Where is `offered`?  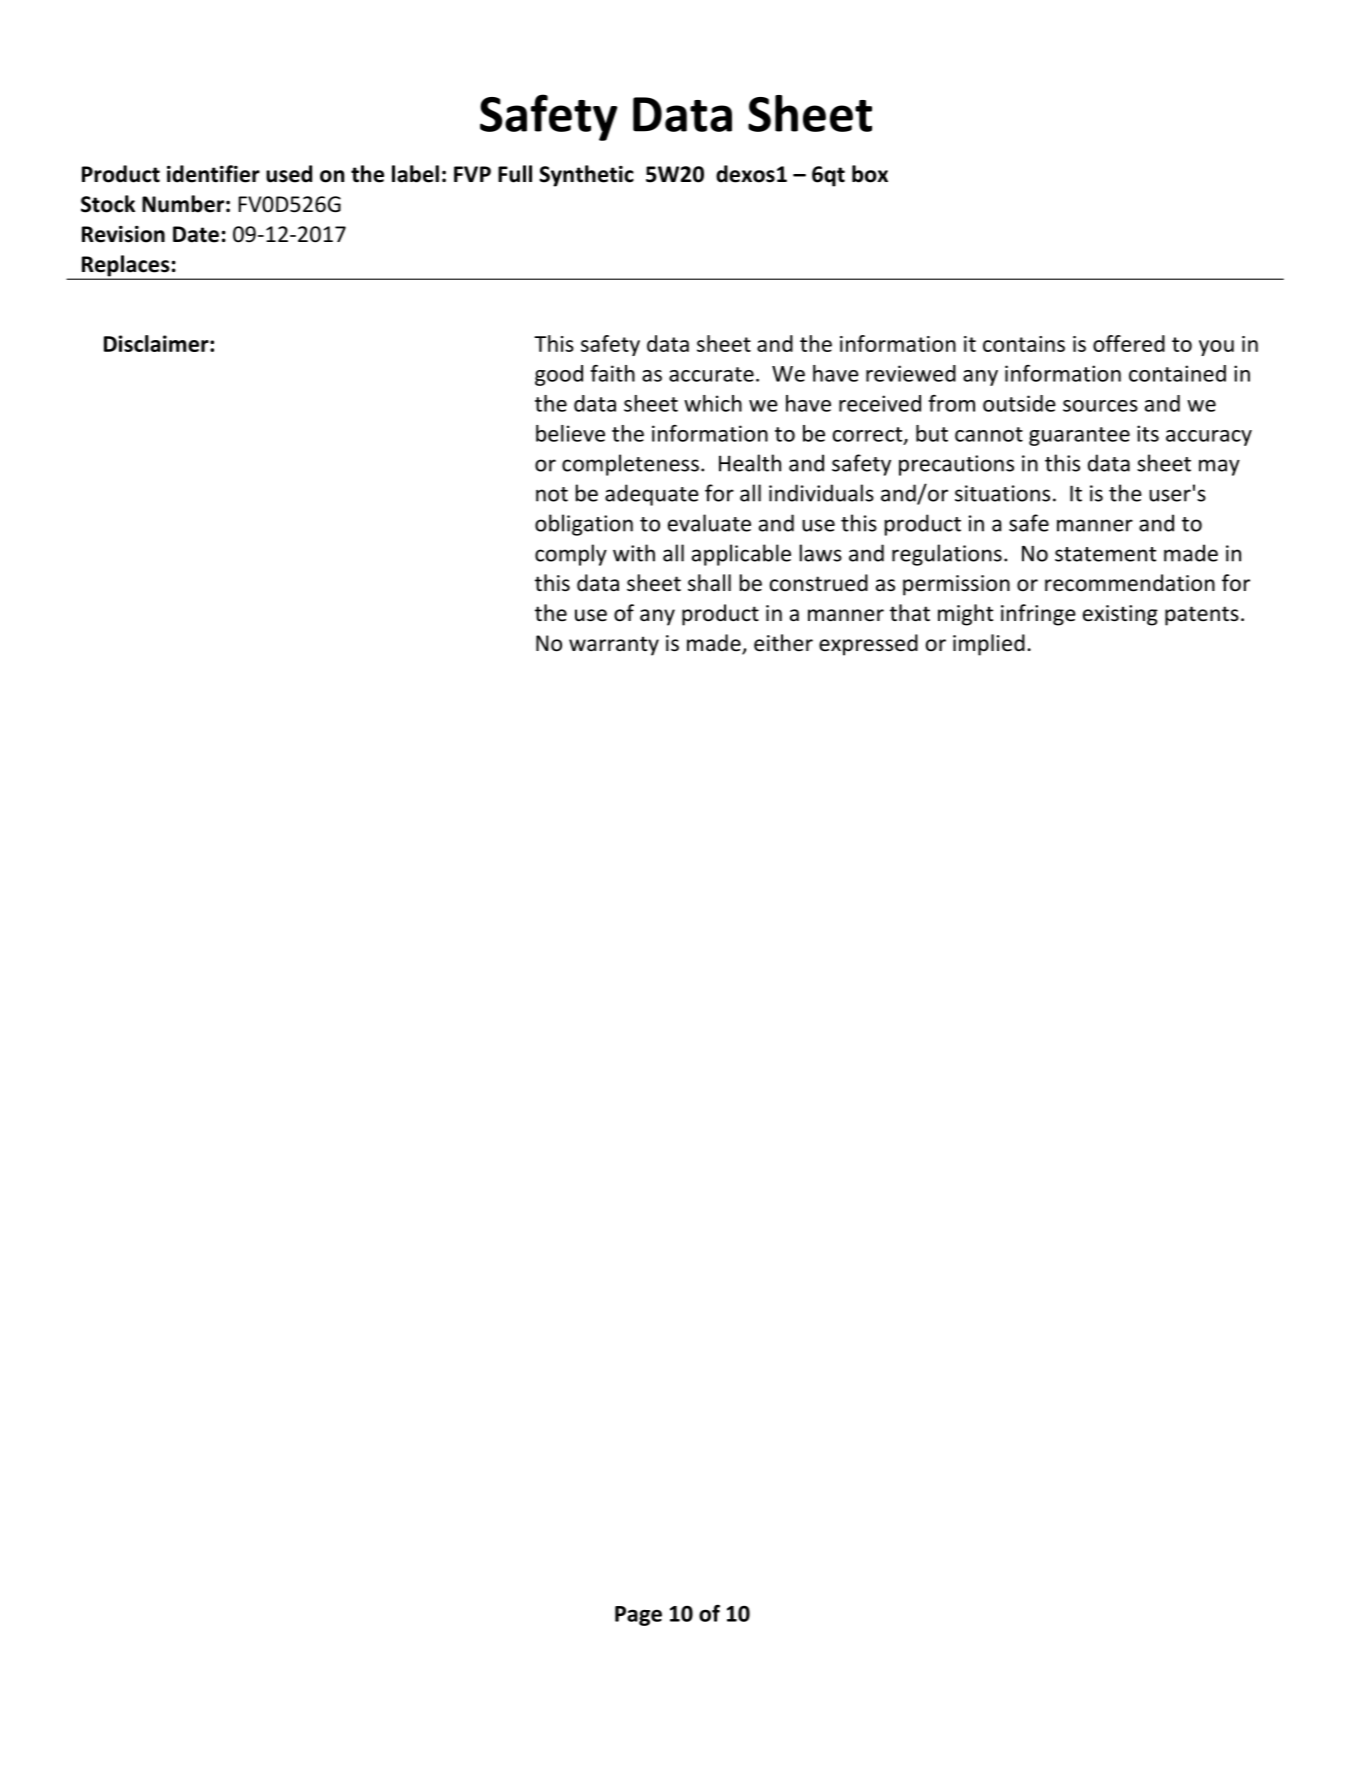
offered is located at coordinates (1129, 343).
